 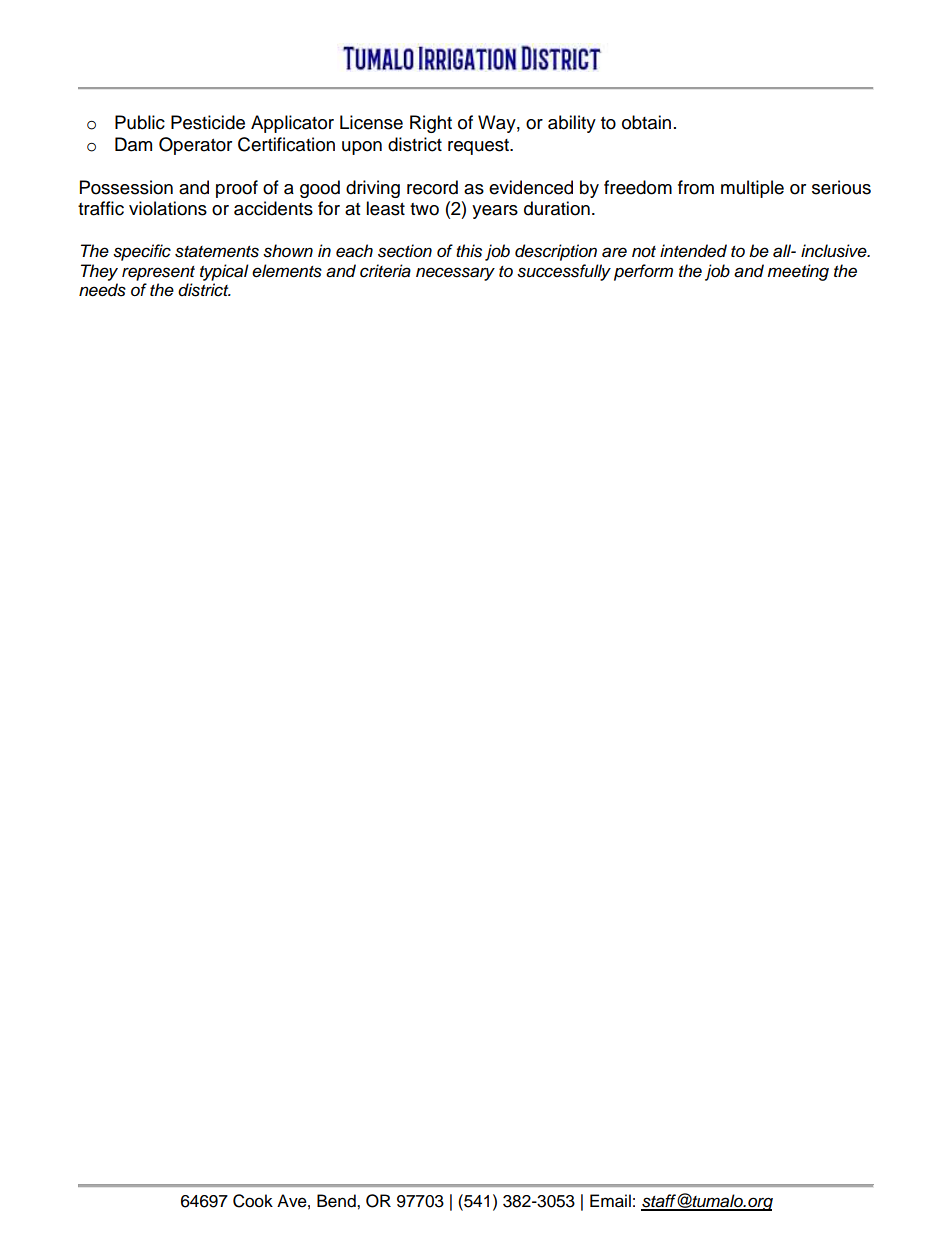 I want to click on necessary, so click(x=455, y=274).
